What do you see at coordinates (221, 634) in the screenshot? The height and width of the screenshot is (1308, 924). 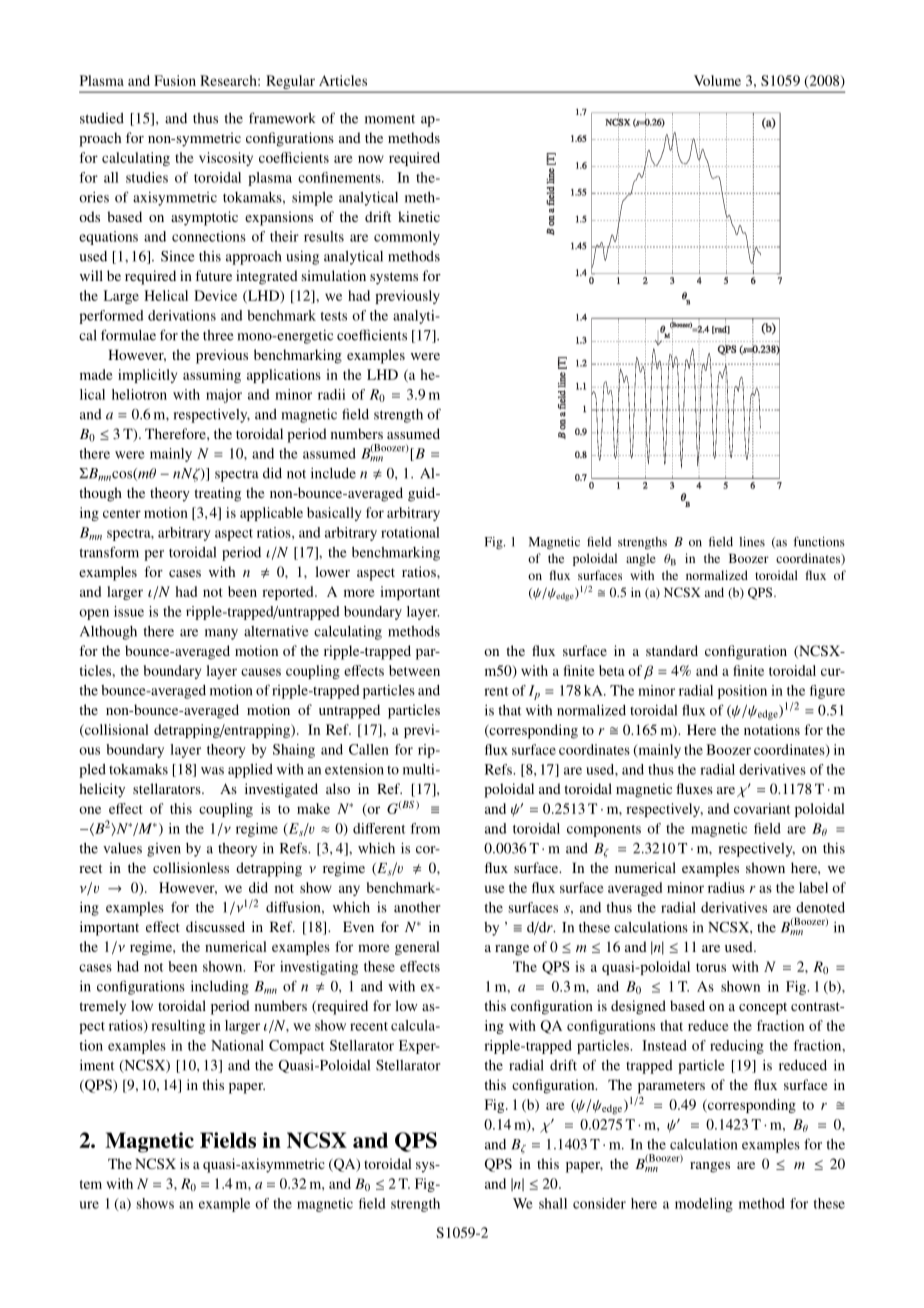 I see `many` at bounding box center [221, 634].
